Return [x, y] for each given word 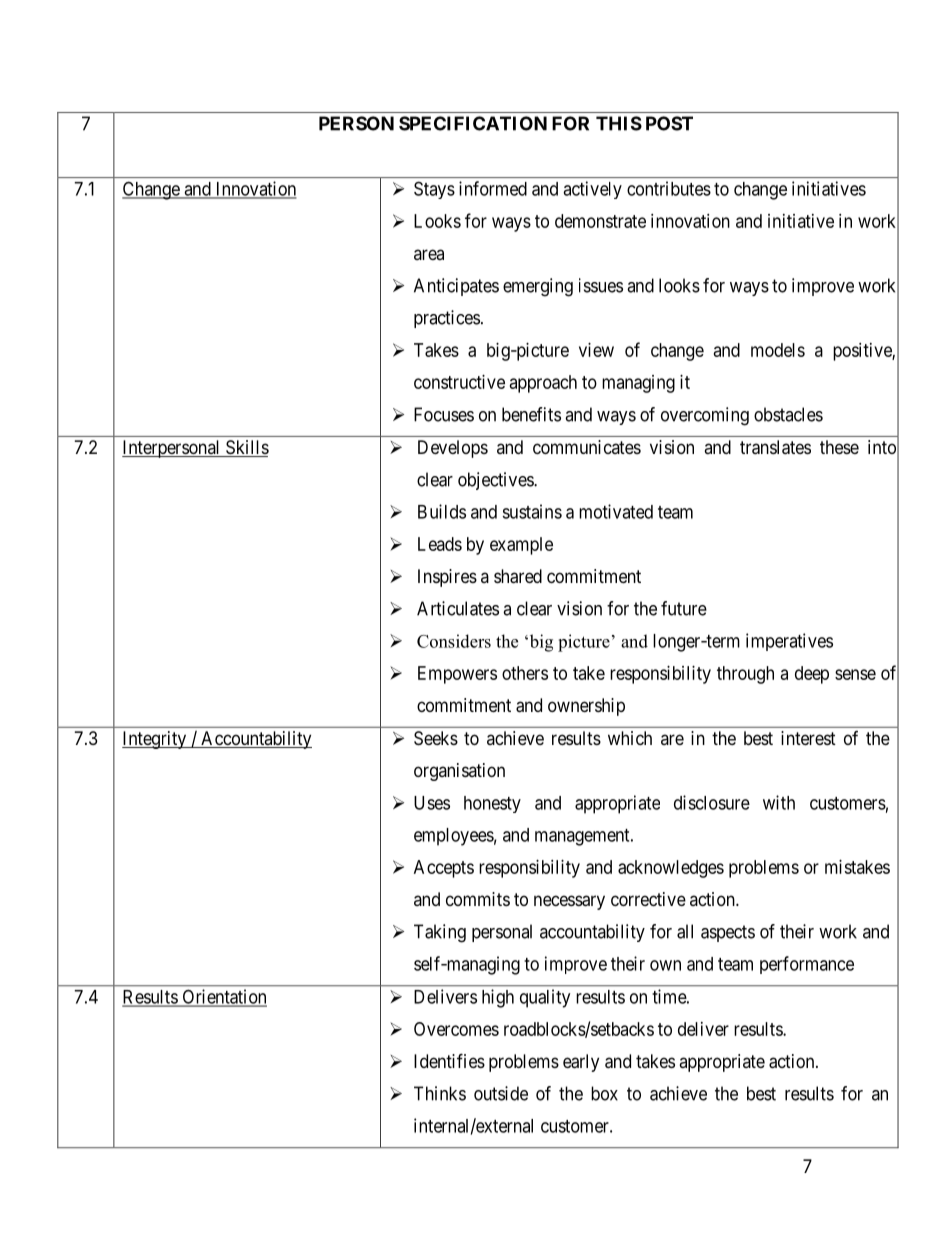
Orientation [223, 997]
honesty [492, 804]
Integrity [155, 740]
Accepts [444, 869]
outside [501, 1093]
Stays [434, 190]
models [778, 350]
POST [669, 123]
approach [543, 384]
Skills [246, 448]
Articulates [458, 608]
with [779, 802]
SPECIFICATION [473, 123]
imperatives [789, 642]
